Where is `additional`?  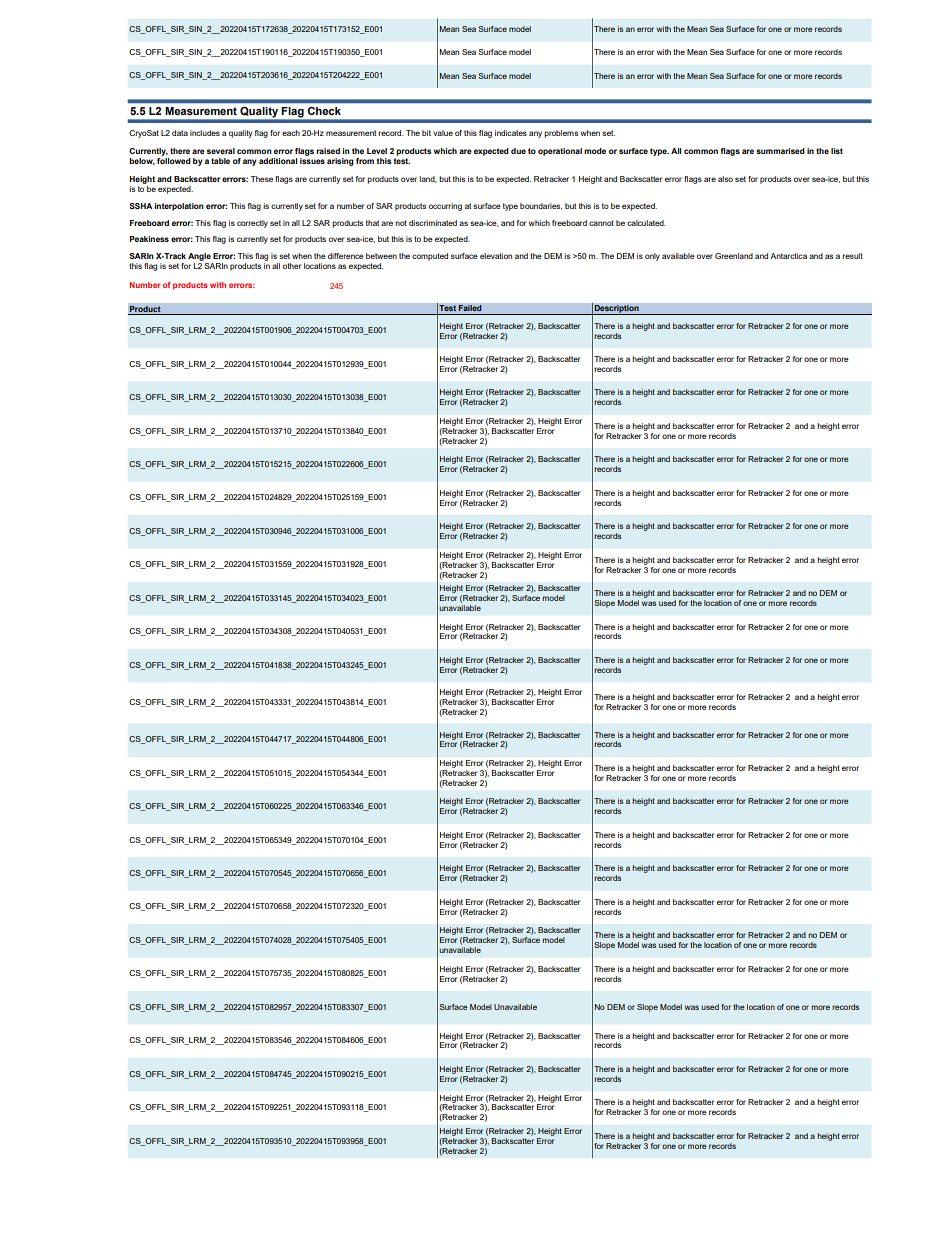
additional is located at coordinates (278, 161).
